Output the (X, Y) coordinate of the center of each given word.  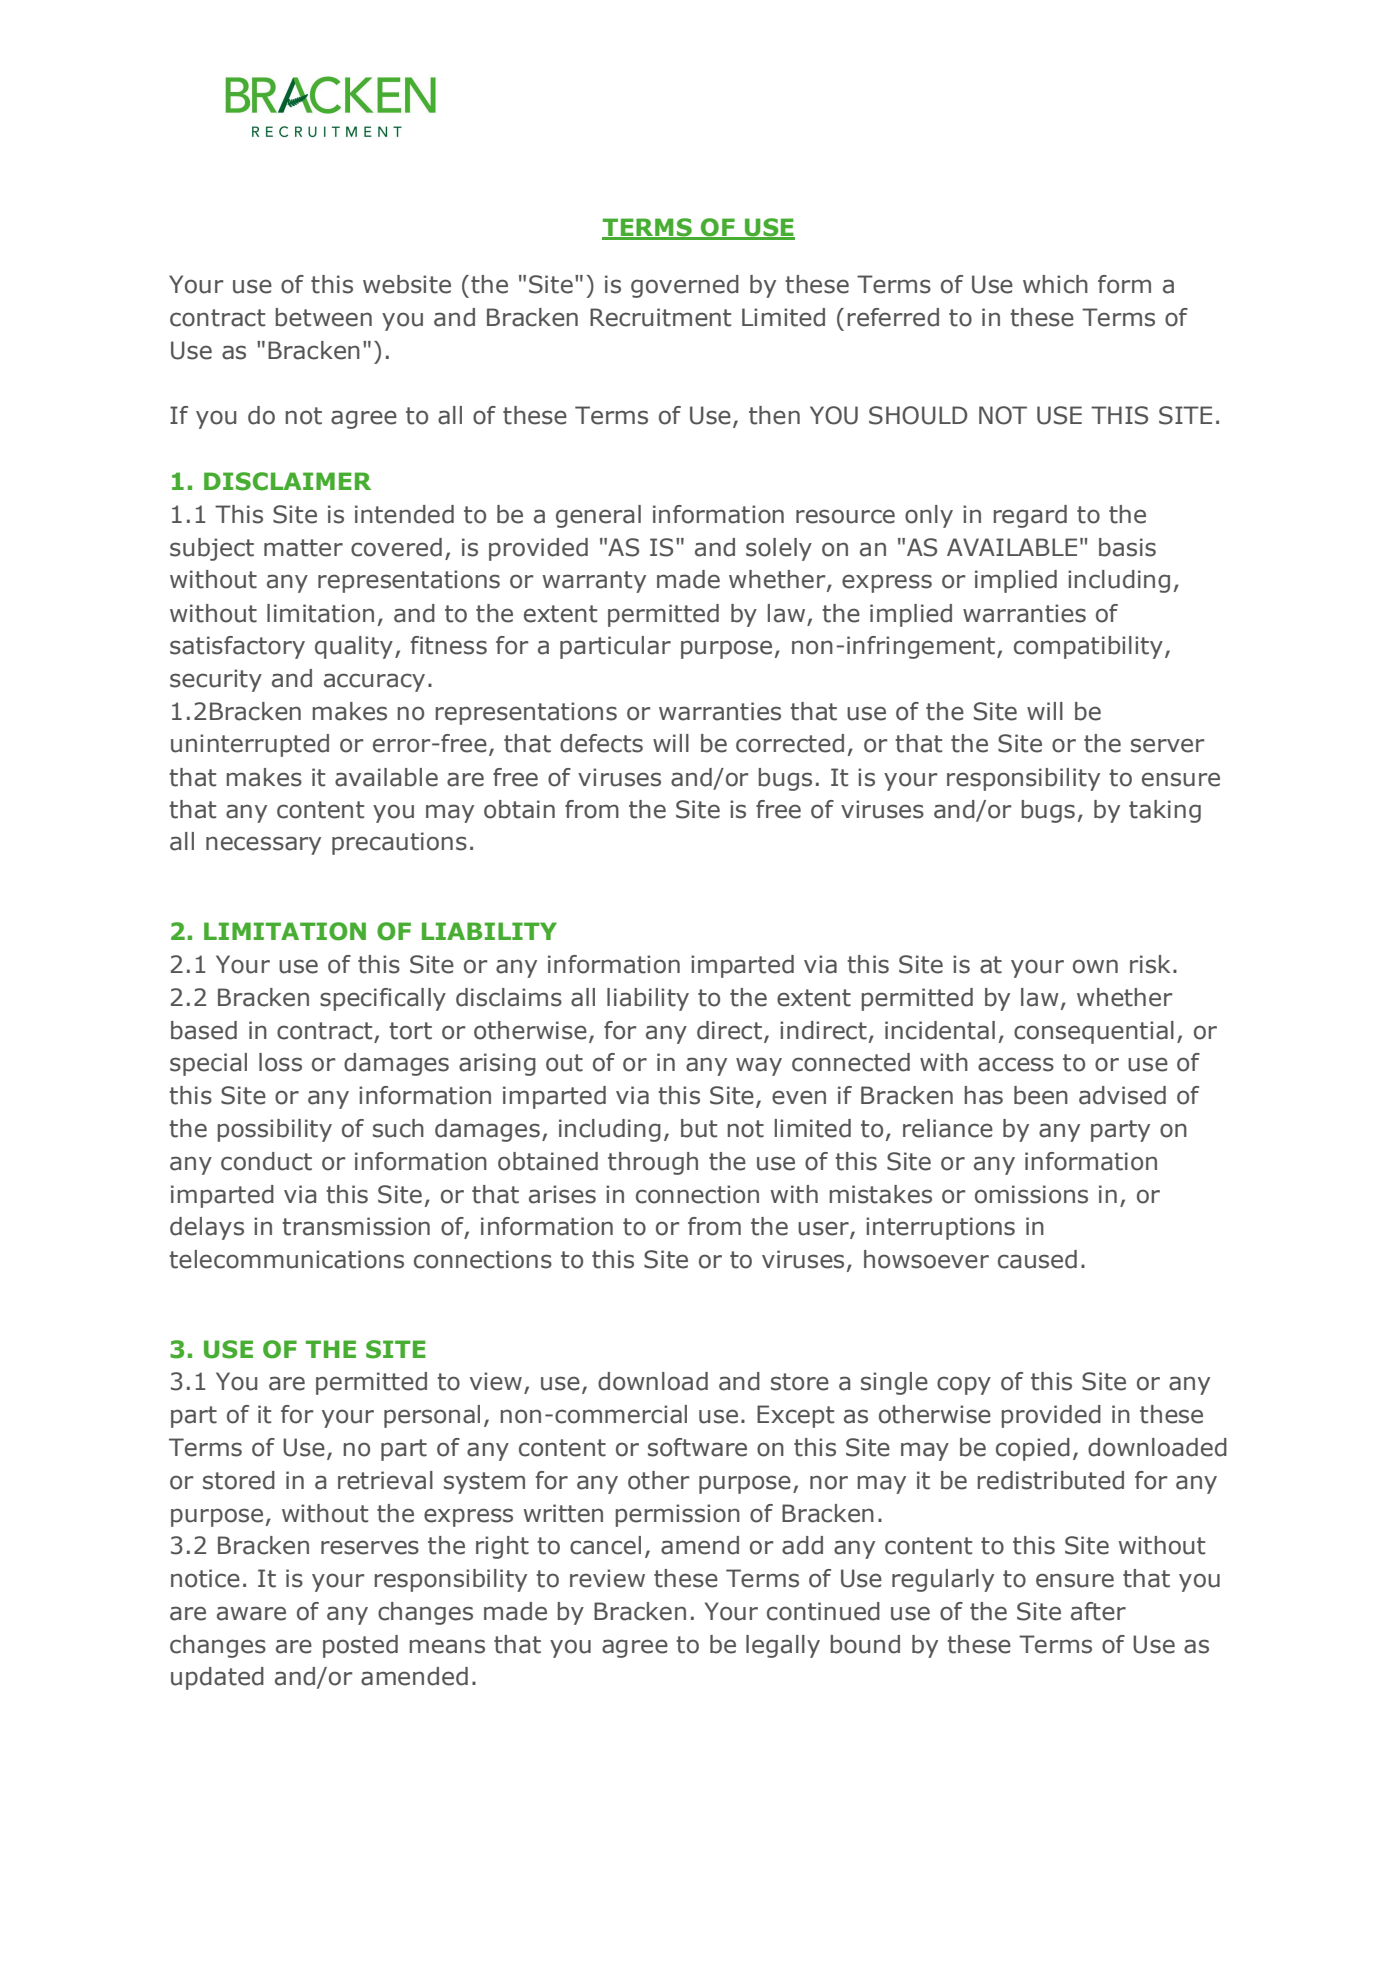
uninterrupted (250, 745)
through (653, 1163)
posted (360, 1646)
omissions (1031, 1194)
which (1055, 284)
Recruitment (660, 317)
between (323, 317)
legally (783, 1646)
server (1167, 745)
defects (601, 743)
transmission (356, 1226)
